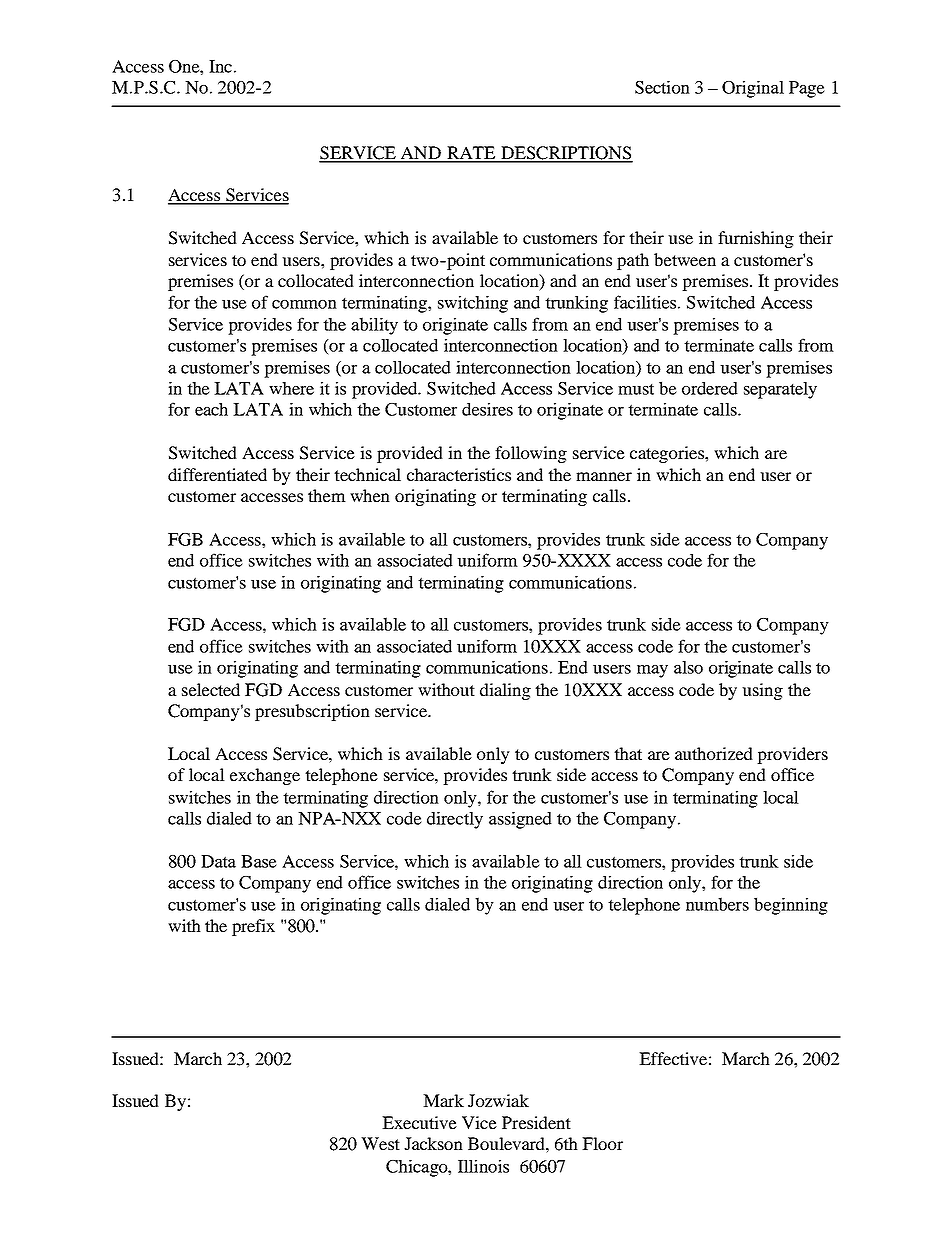  What do you see at coordinates (688, 667) in the document?
I see `also` at bounding box center [688, 667].
